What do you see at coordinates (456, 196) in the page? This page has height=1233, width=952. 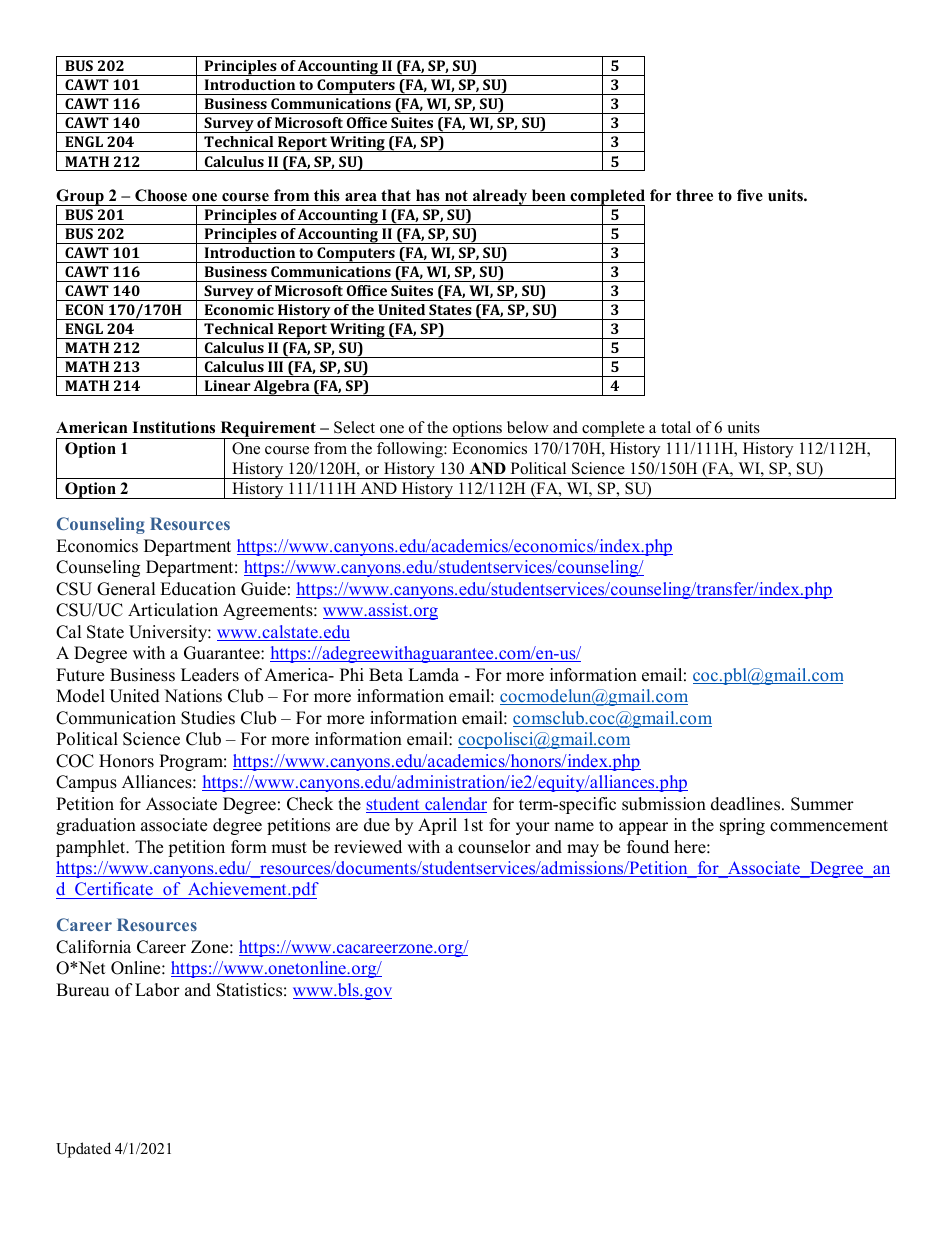 I see `not` at bounding box center [456, 196].
